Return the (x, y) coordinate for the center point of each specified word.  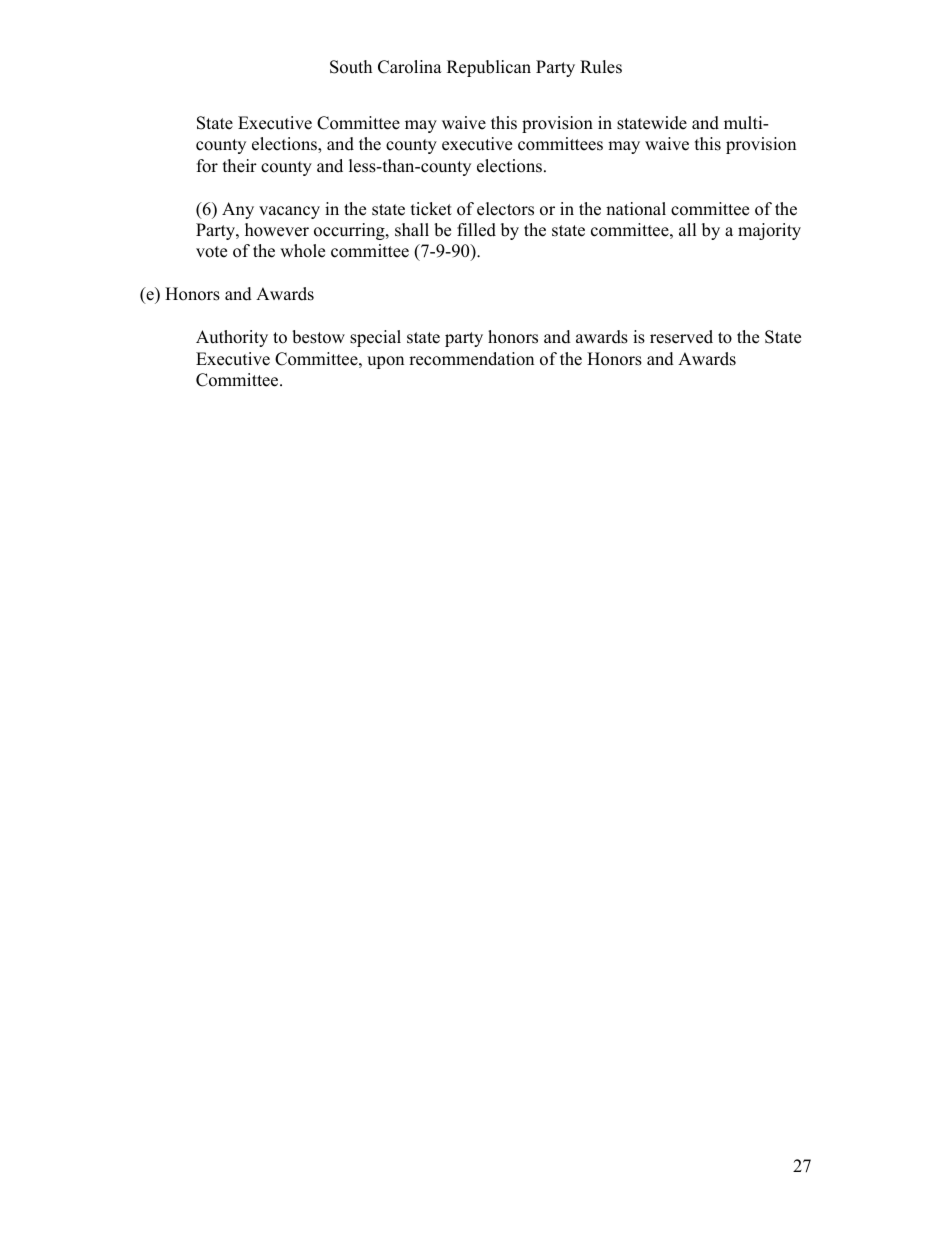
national (636, 209)
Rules (601, 67)
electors (505, 209)
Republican (489, 68)
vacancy (289, 212)
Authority (232, 338)
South (351, 67)
